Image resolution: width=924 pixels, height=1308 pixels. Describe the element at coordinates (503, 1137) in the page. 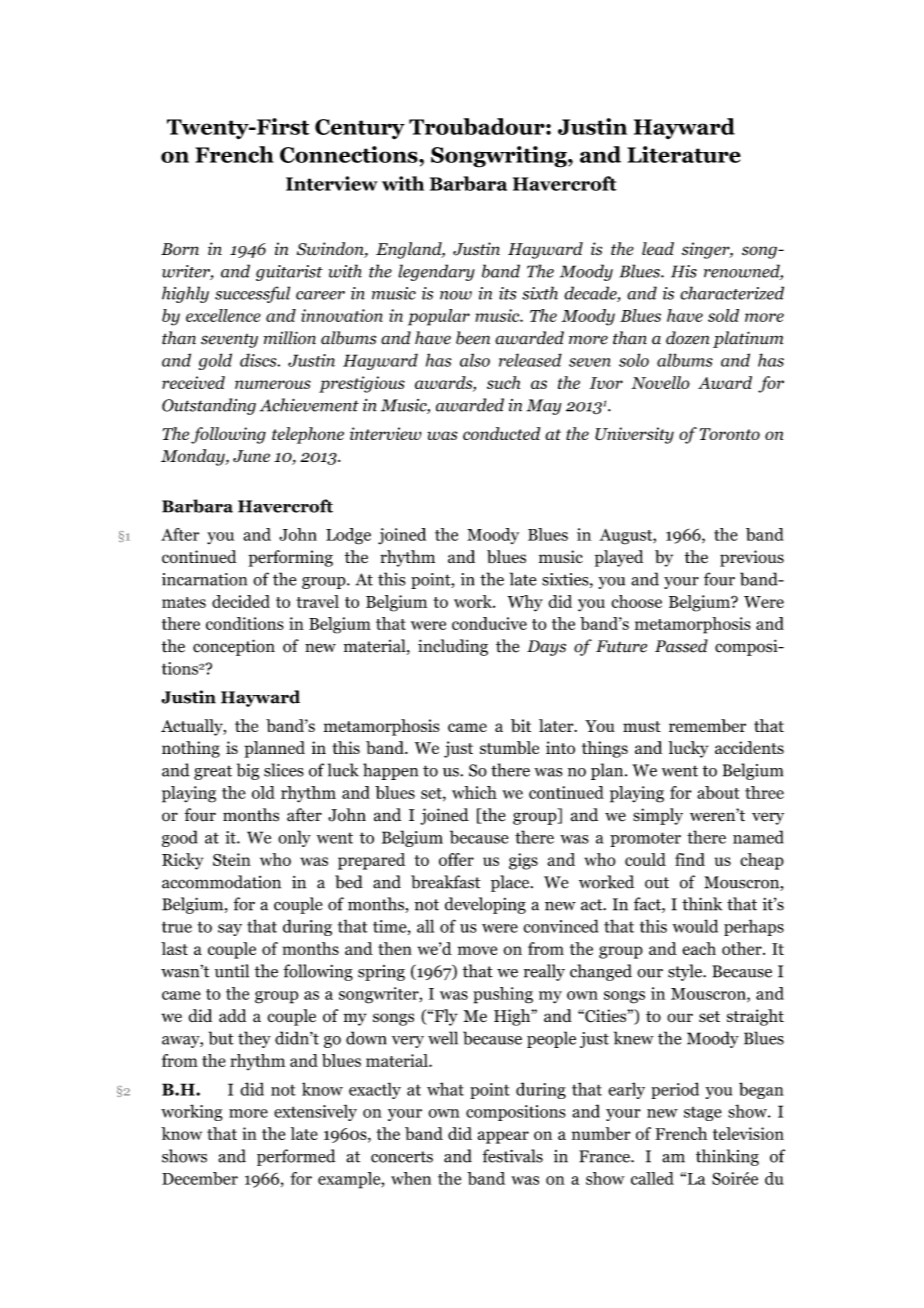

I see `appear` at that location.
